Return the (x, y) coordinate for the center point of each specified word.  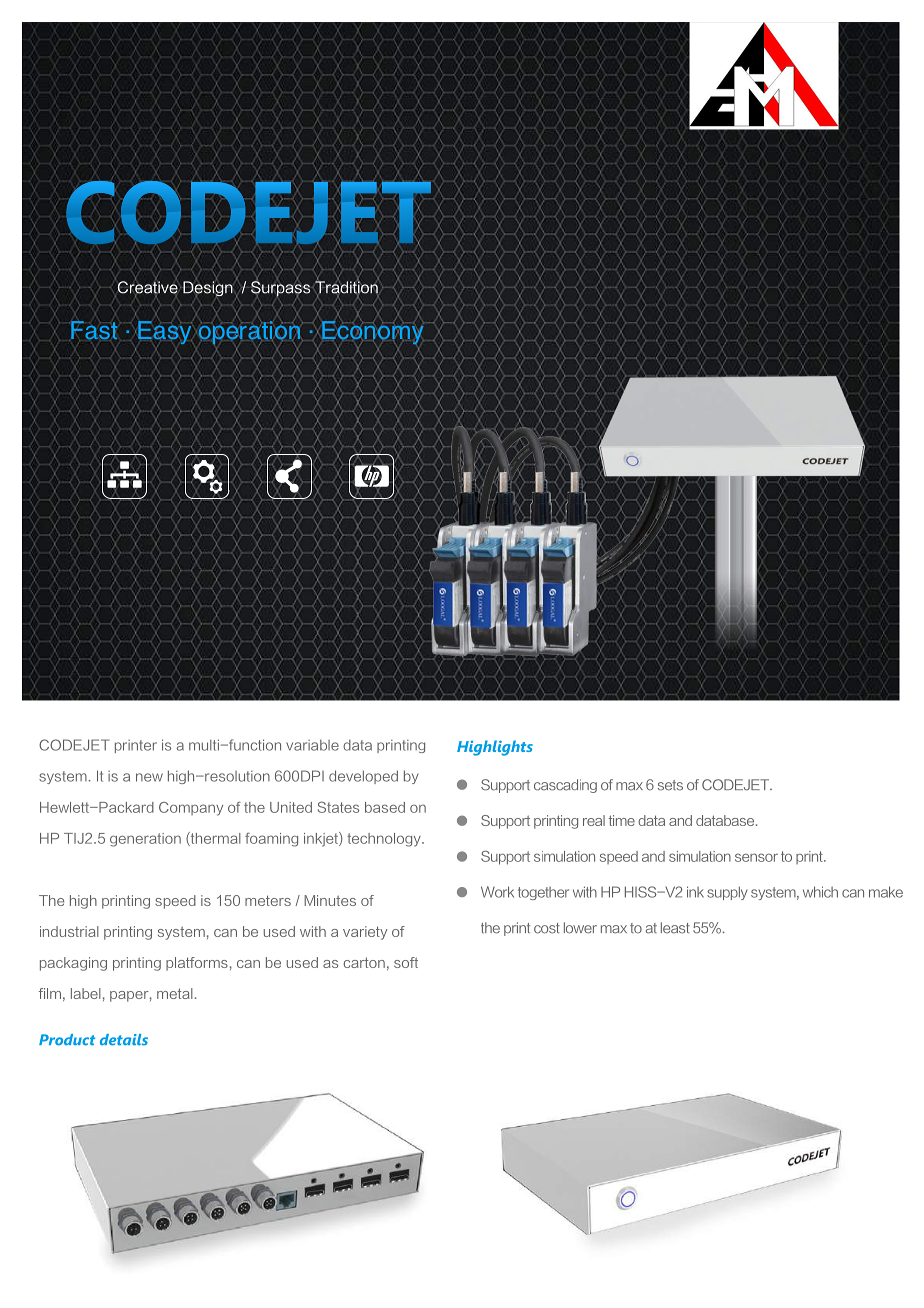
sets (670, 785)
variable (312, 745)
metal (175, 993)
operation (248, 333)
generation (145, 840)
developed (363, 777)
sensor (756, 857)
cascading (565, 786)
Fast (93, 331)
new (149, 777)
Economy (373, 333)
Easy (166, 333)
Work (497, 892)
